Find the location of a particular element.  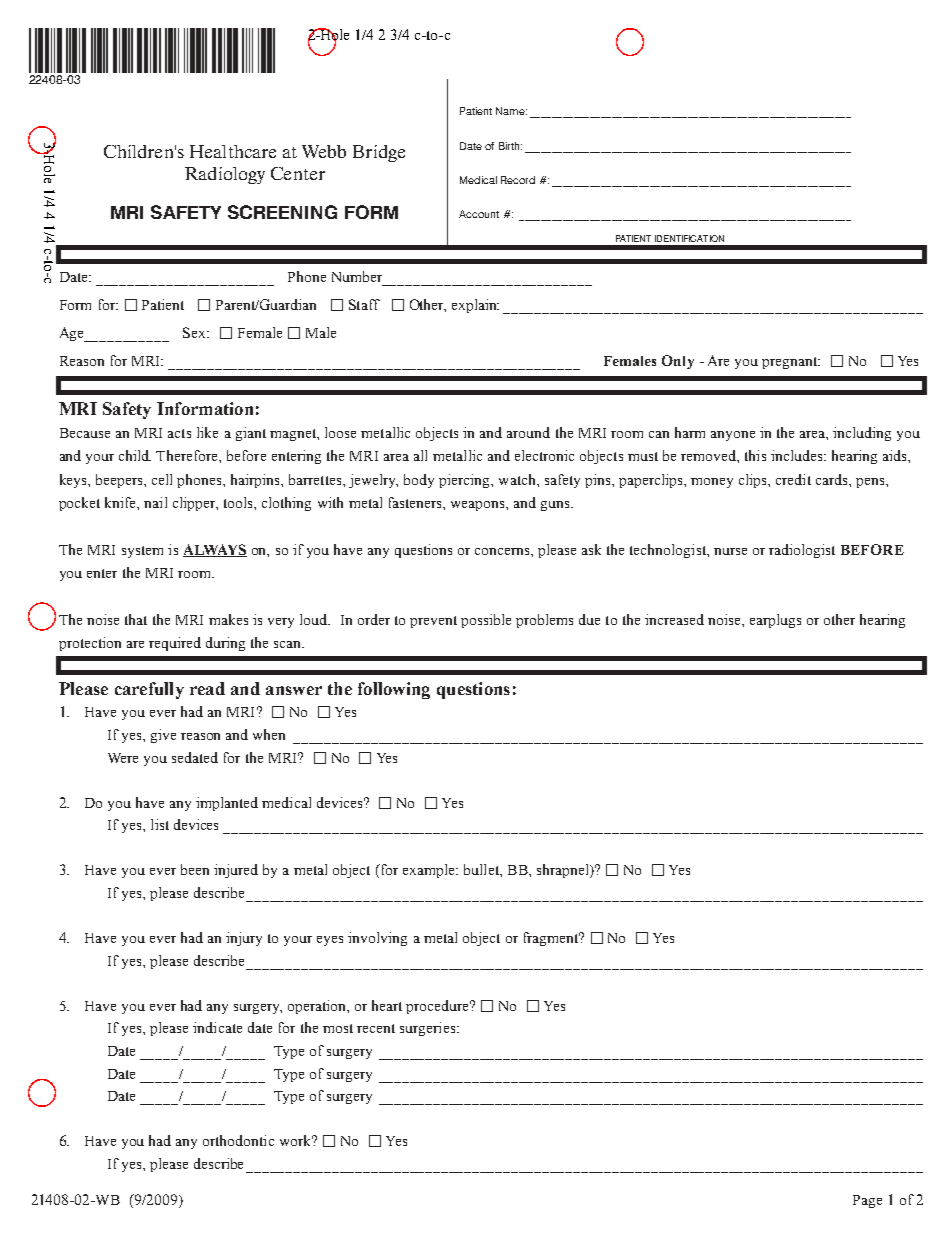

Page is located at coordinates (867, 1201).
